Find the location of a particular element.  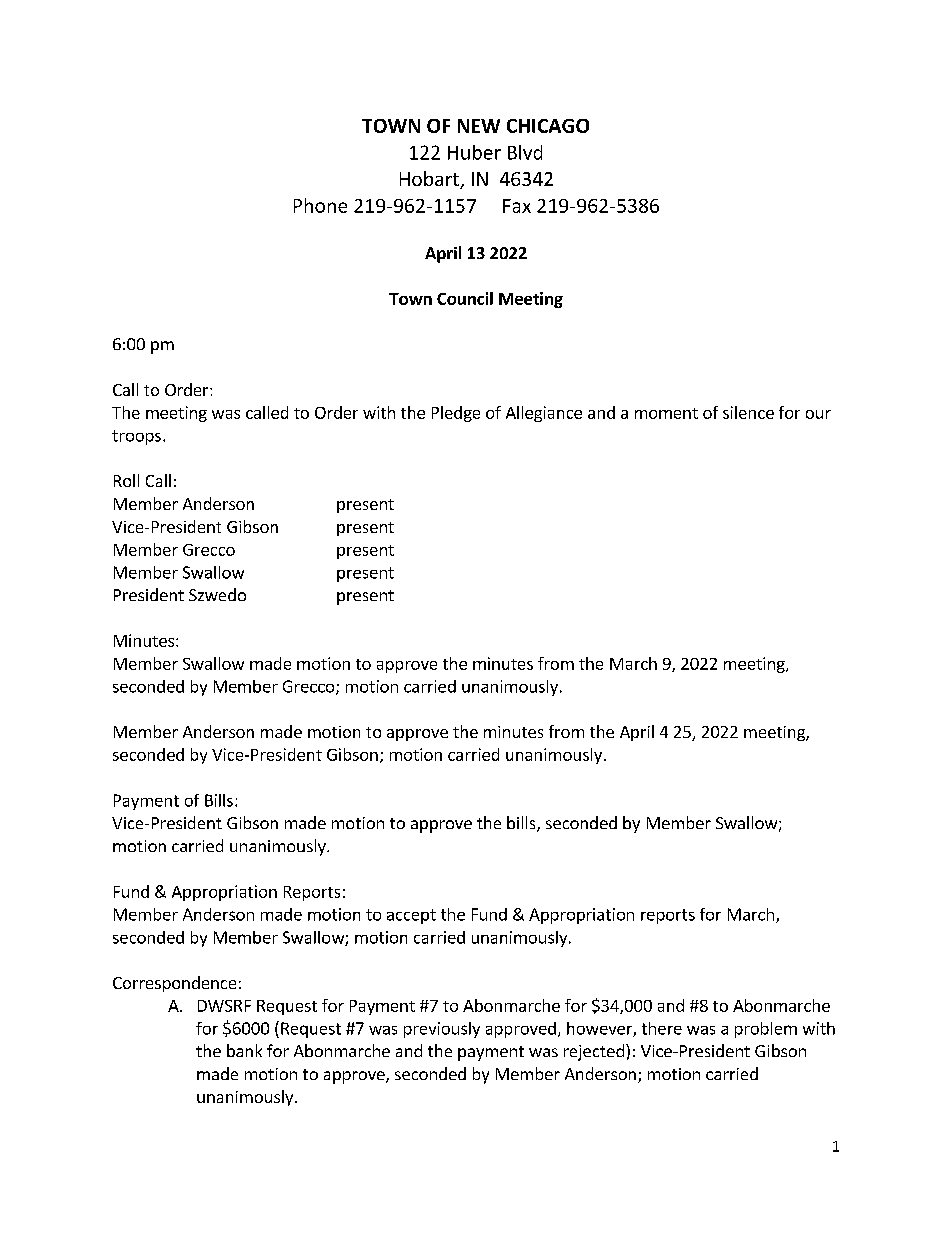

troops is located at coordinates (136, 437).
